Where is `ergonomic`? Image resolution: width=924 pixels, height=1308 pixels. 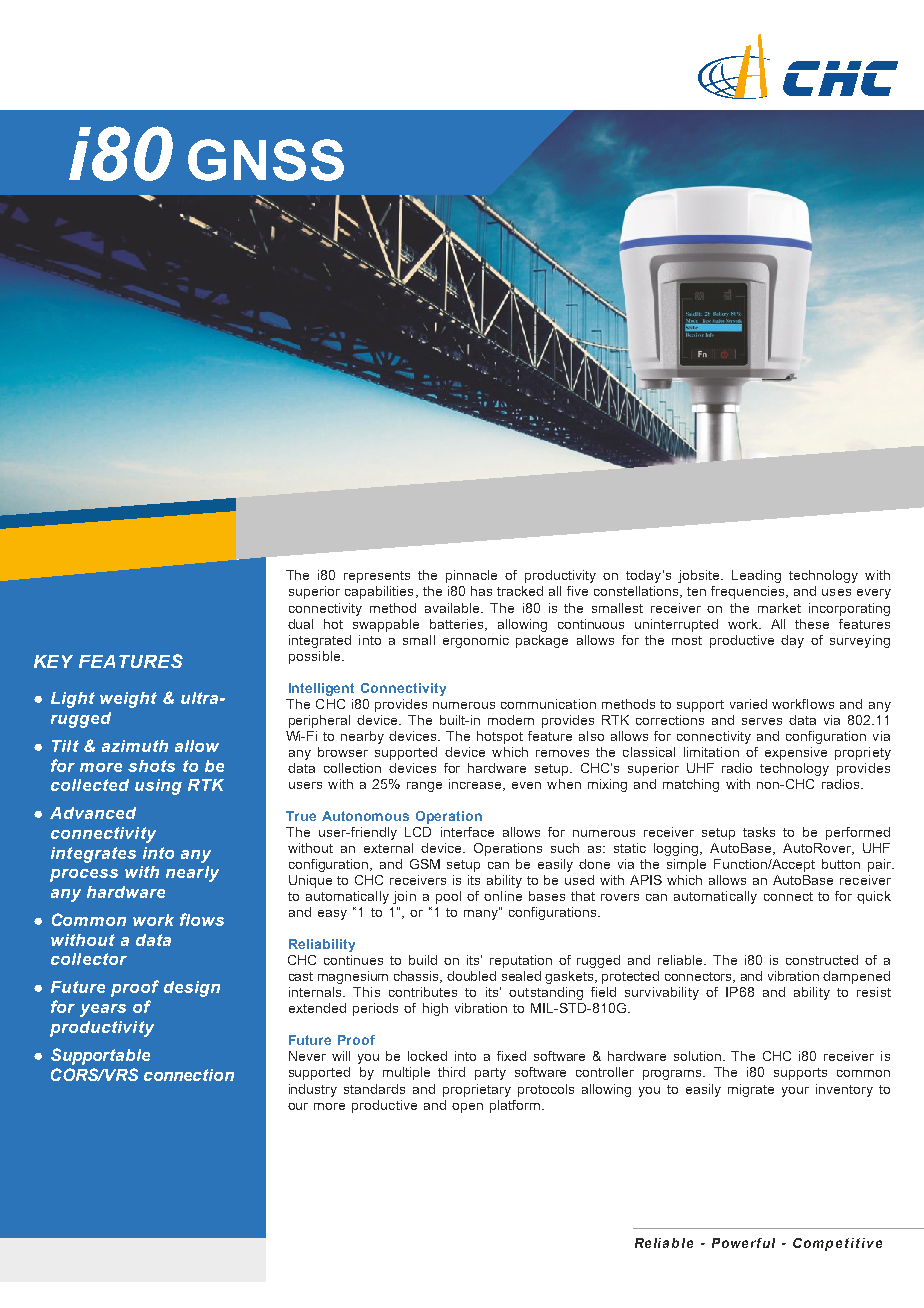
ergonomic is located at coordinates (476, 641).
